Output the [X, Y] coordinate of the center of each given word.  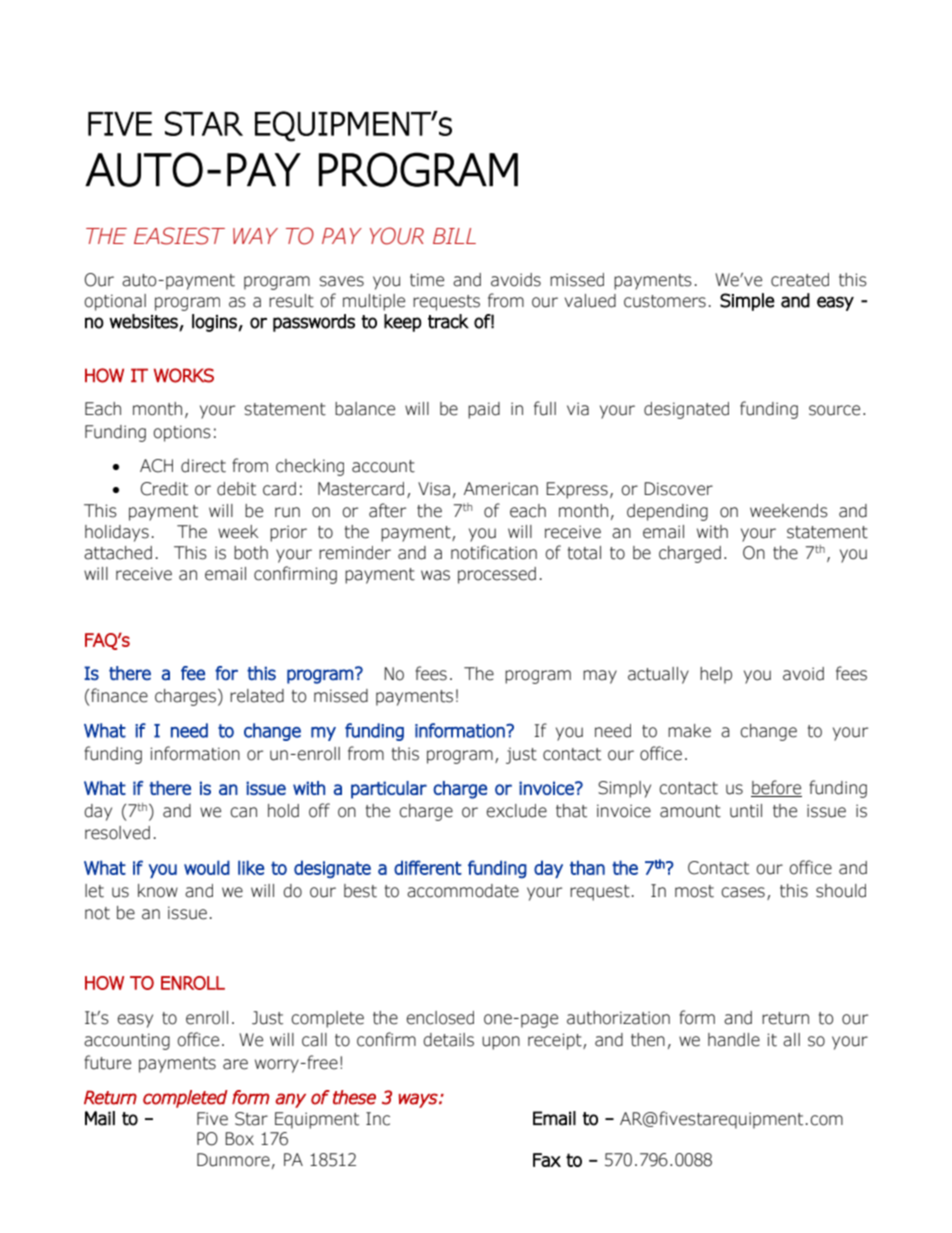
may [600, 677]
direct [203, 466]
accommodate [463, 891]
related [257, 696]
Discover [678, 489]
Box [239, 1139]
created [800, 280]
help [716, 675]
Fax [547, 1160]
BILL [454, 236]
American [501, 489]
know [158, 891]
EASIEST [179, 236]
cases [743, 892]
